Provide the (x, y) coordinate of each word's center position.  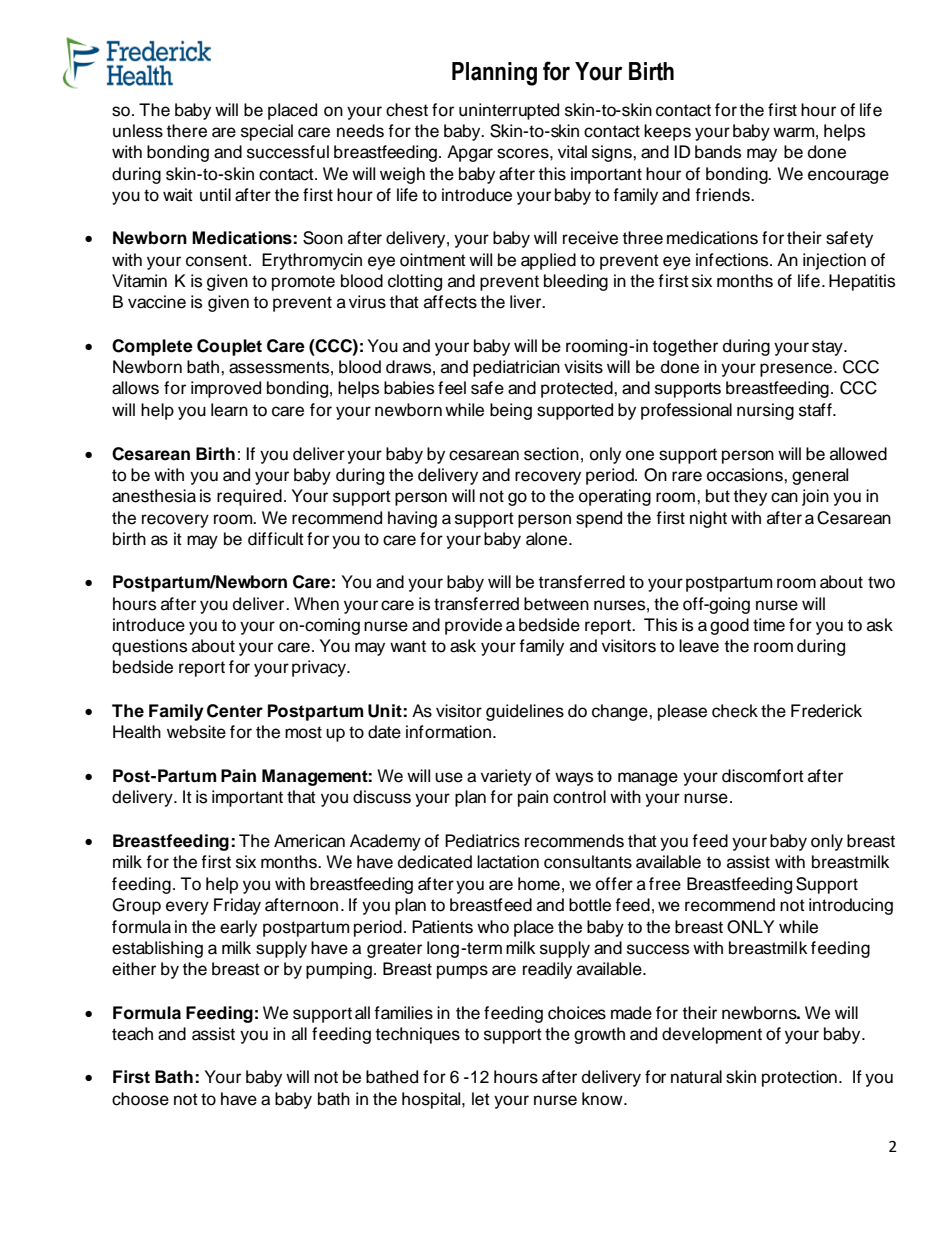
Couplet (229, 347)
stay (828, 348)
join (815, 497)
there (187, 131)
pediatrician (516, 368)
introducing (851, 906)
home (539, 884)
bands (718, 152)
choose (140, 1099)
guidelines (525, 712)
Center (235, 711)
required (249, 497)
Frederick (826, 711)
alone (548, 539)
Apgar (470, 153)
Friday (237, 906)
